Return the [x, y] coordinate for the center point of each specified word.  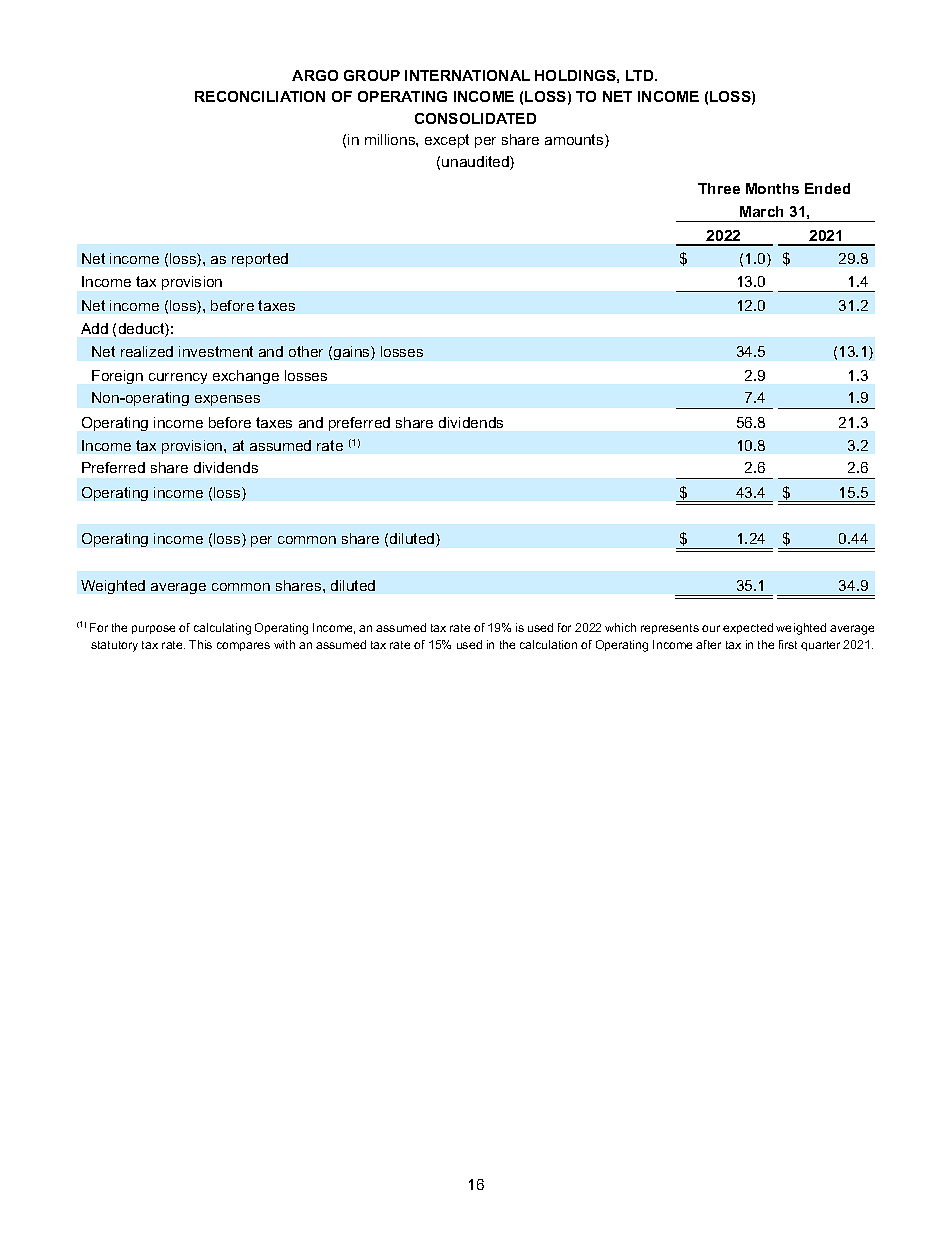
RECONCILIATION [260, 96]
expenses [227, 400]
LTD [641, 75]
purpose [153, 629]
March [761, 211]
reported [260, 260]
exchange [246, 377]
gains [353, 353]
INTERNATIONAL [467, 75]
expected [748, 628]
